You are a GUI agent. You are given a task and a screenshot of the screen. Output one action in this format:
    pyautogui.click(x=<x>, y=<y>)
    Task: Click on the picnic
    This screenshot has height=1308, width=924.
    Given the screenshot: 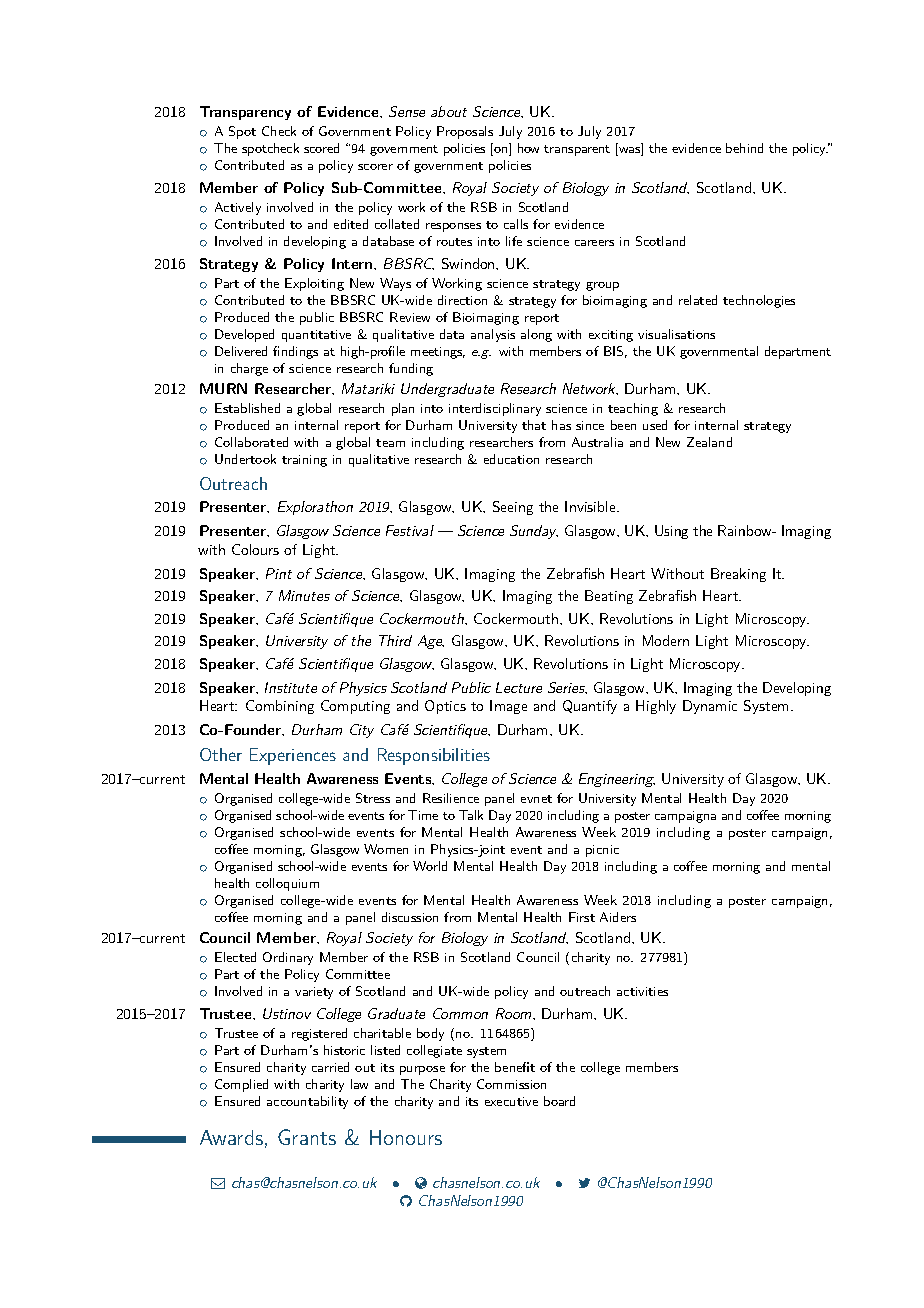 What is the action you would take?
    pyautogui.click(x=602, y=851)
